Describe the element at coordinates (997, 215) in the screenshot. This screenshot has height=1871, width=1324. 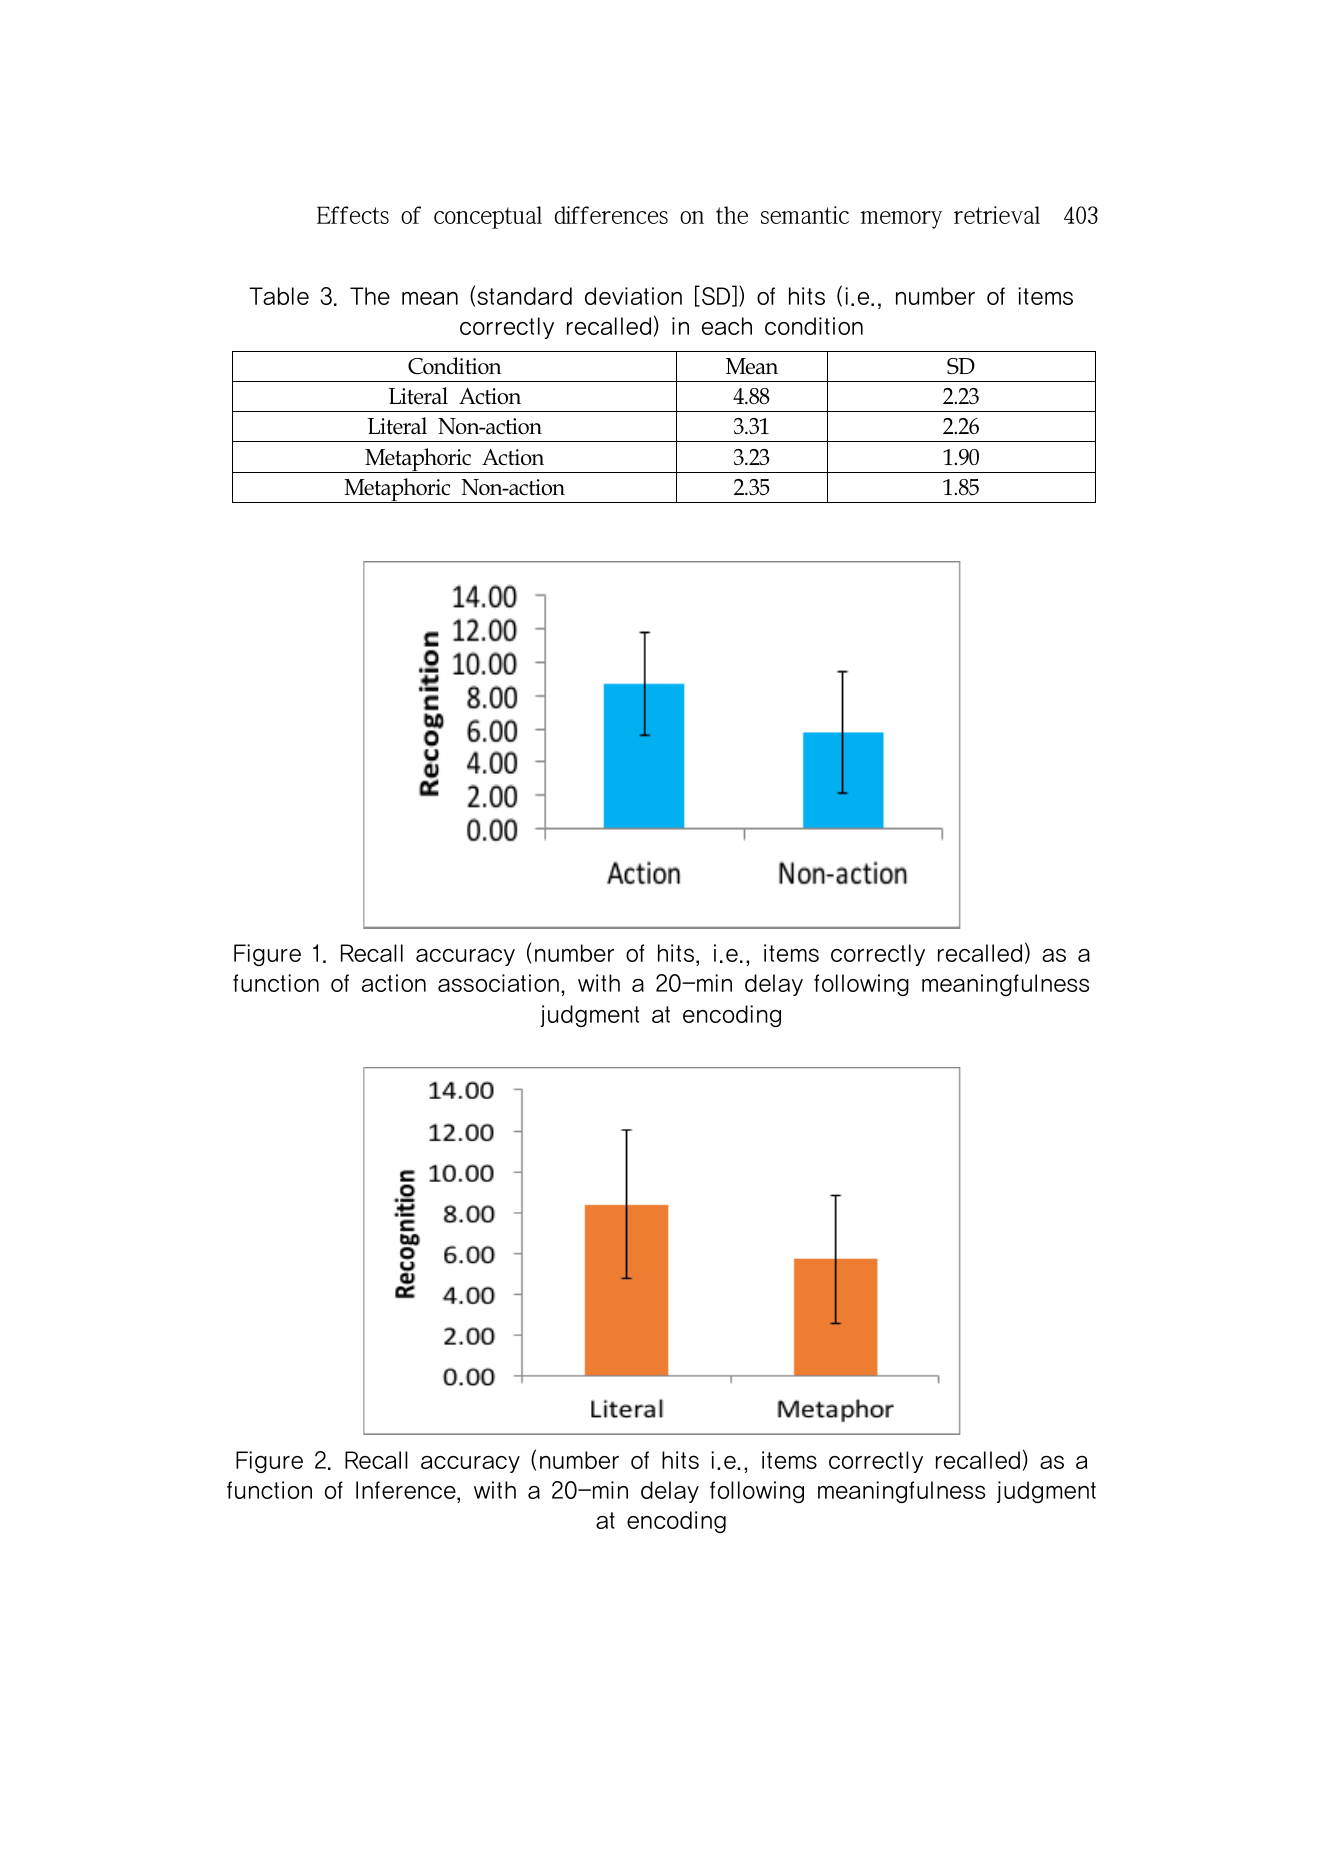
I see `retrieval` at that location.
